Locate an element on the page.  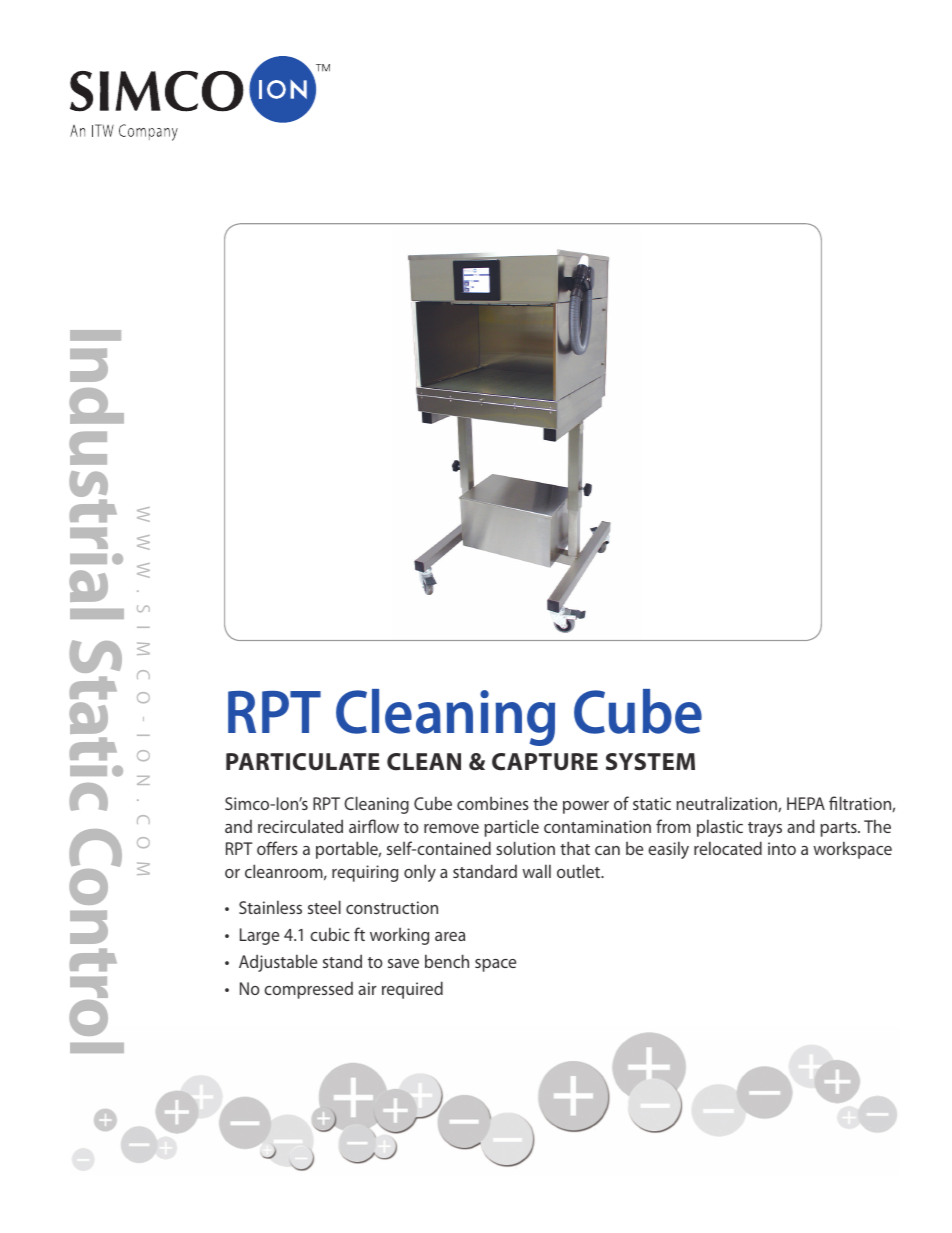
PARTICULATE is located at coordinates (303, 762).
